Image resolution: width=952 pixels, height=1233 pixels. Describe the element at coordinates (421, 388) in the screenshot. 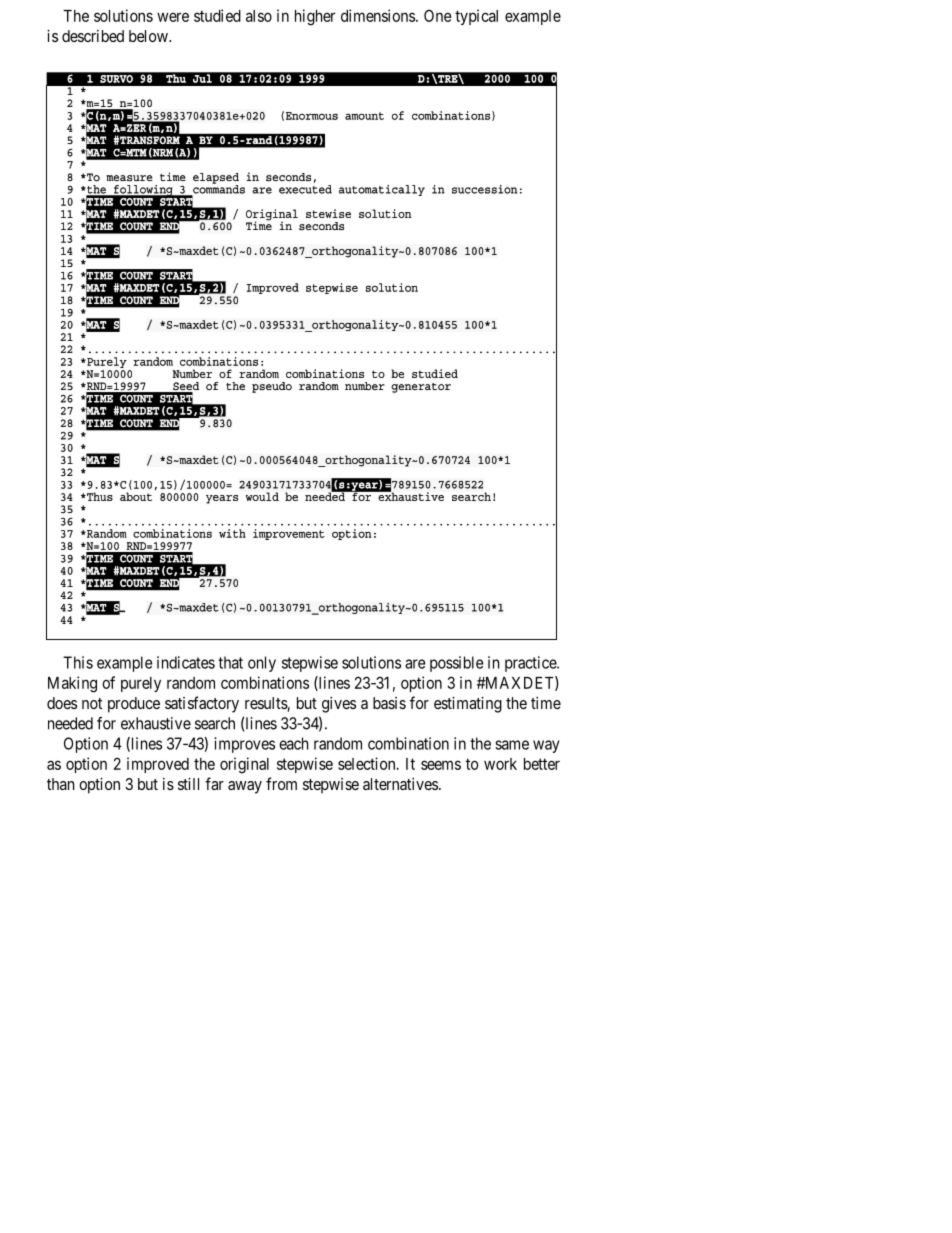

I see `generator` at that location.
